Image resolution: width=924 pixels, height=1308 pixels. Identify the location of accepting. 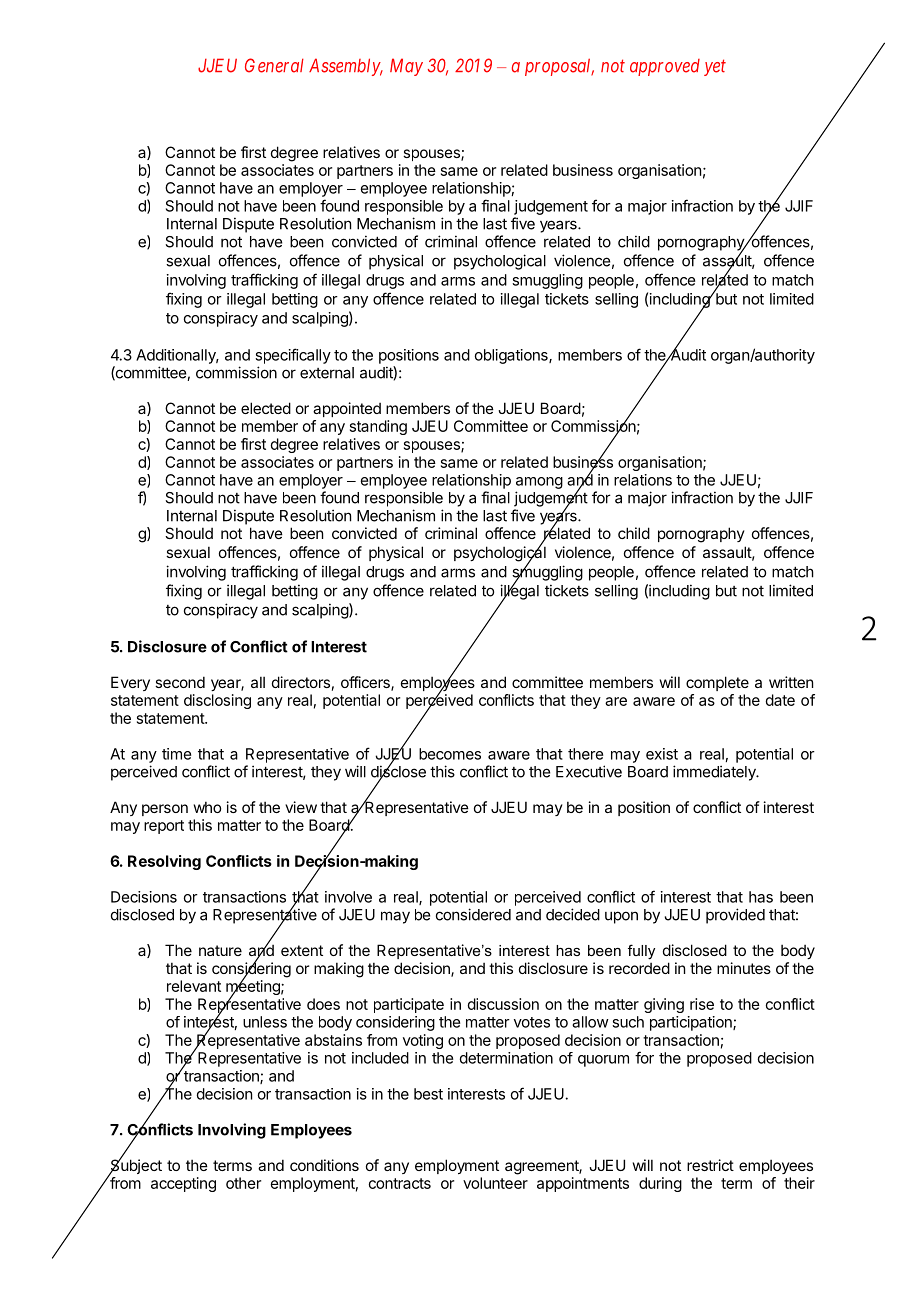
(183, 1184).
